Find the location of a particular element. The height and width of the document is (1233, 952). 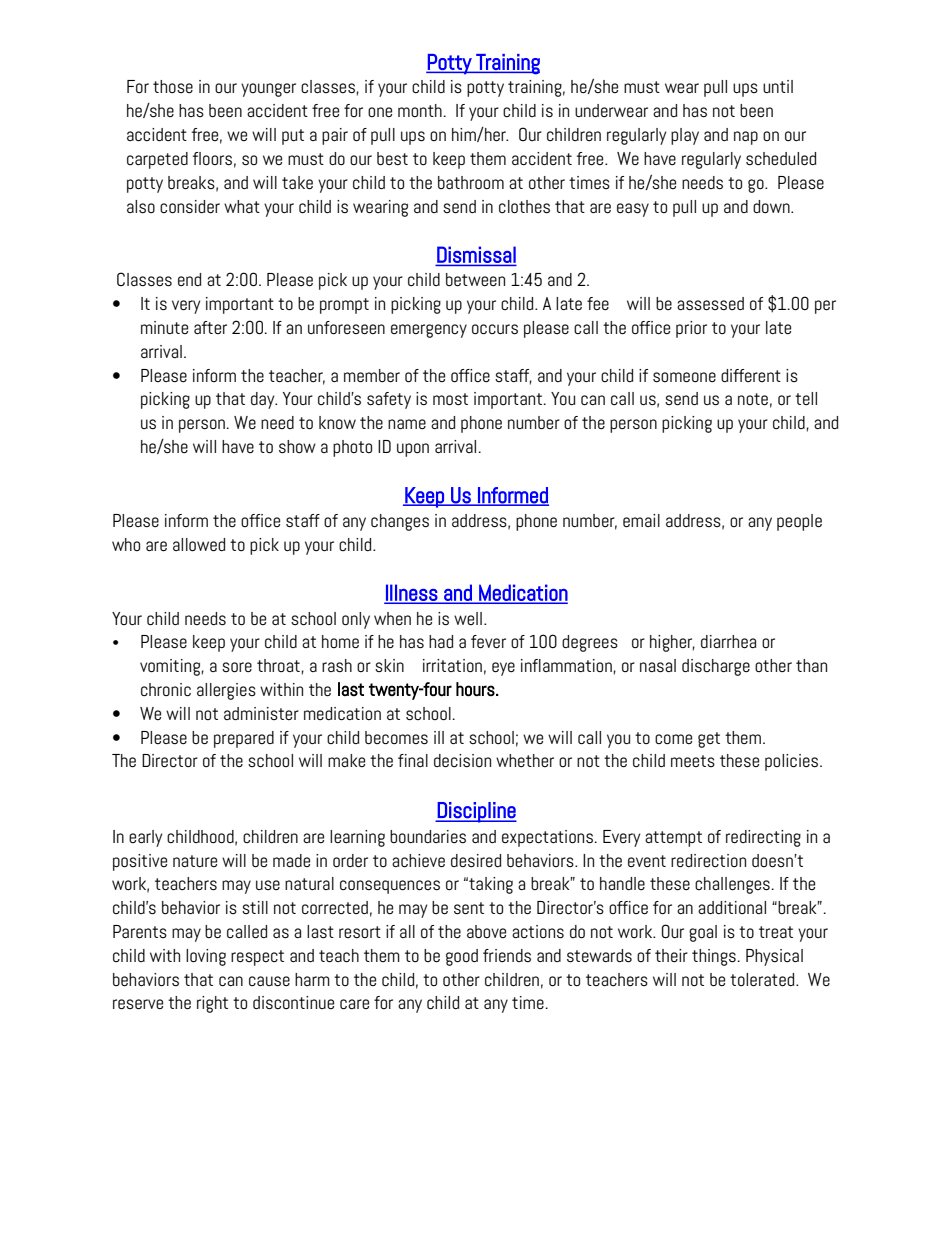

those is located at coordinates (173, 86).
